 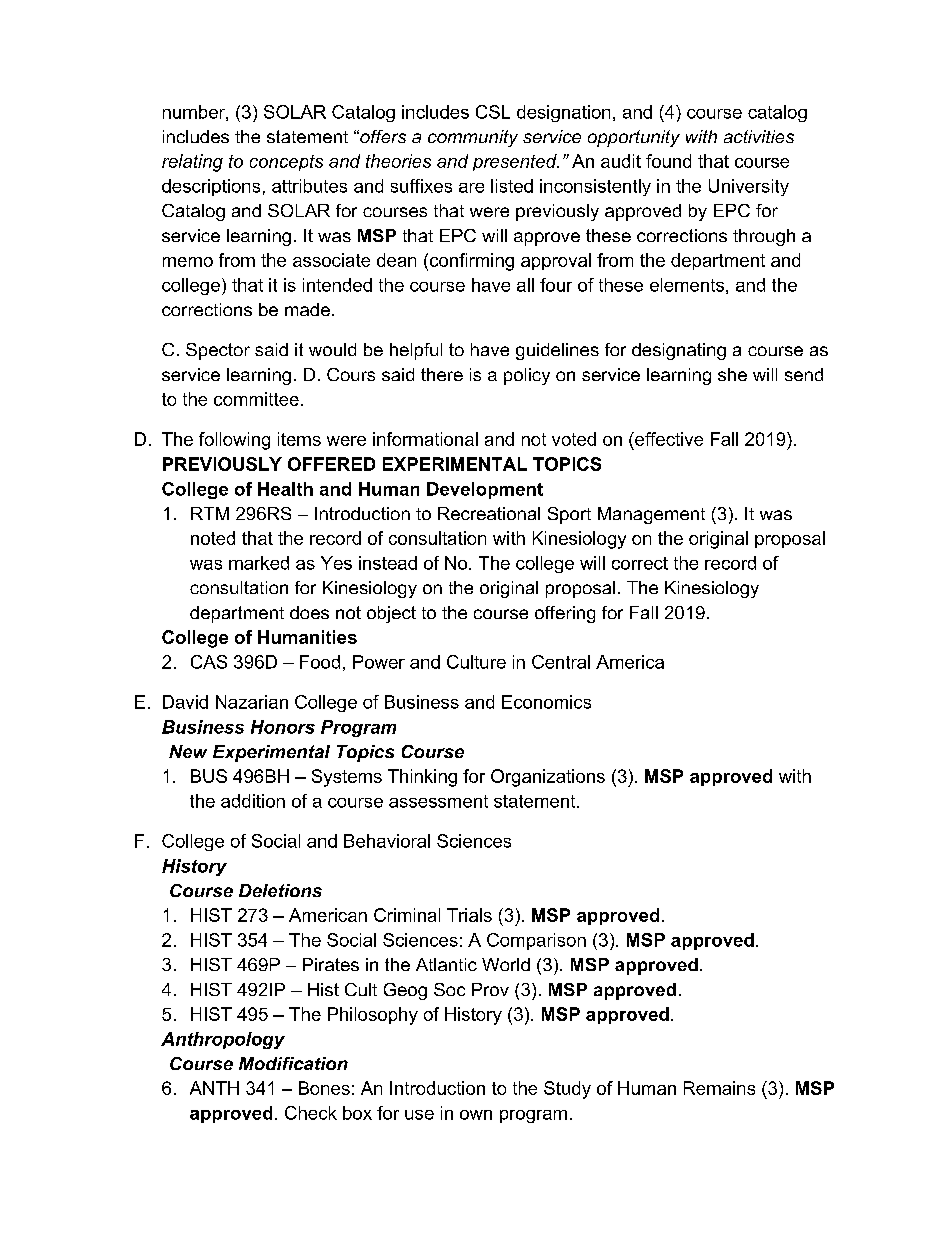 What do you see at coordinates (293, 1063) in the document?
I see `Modification` at bounding box center [293, 1063].
